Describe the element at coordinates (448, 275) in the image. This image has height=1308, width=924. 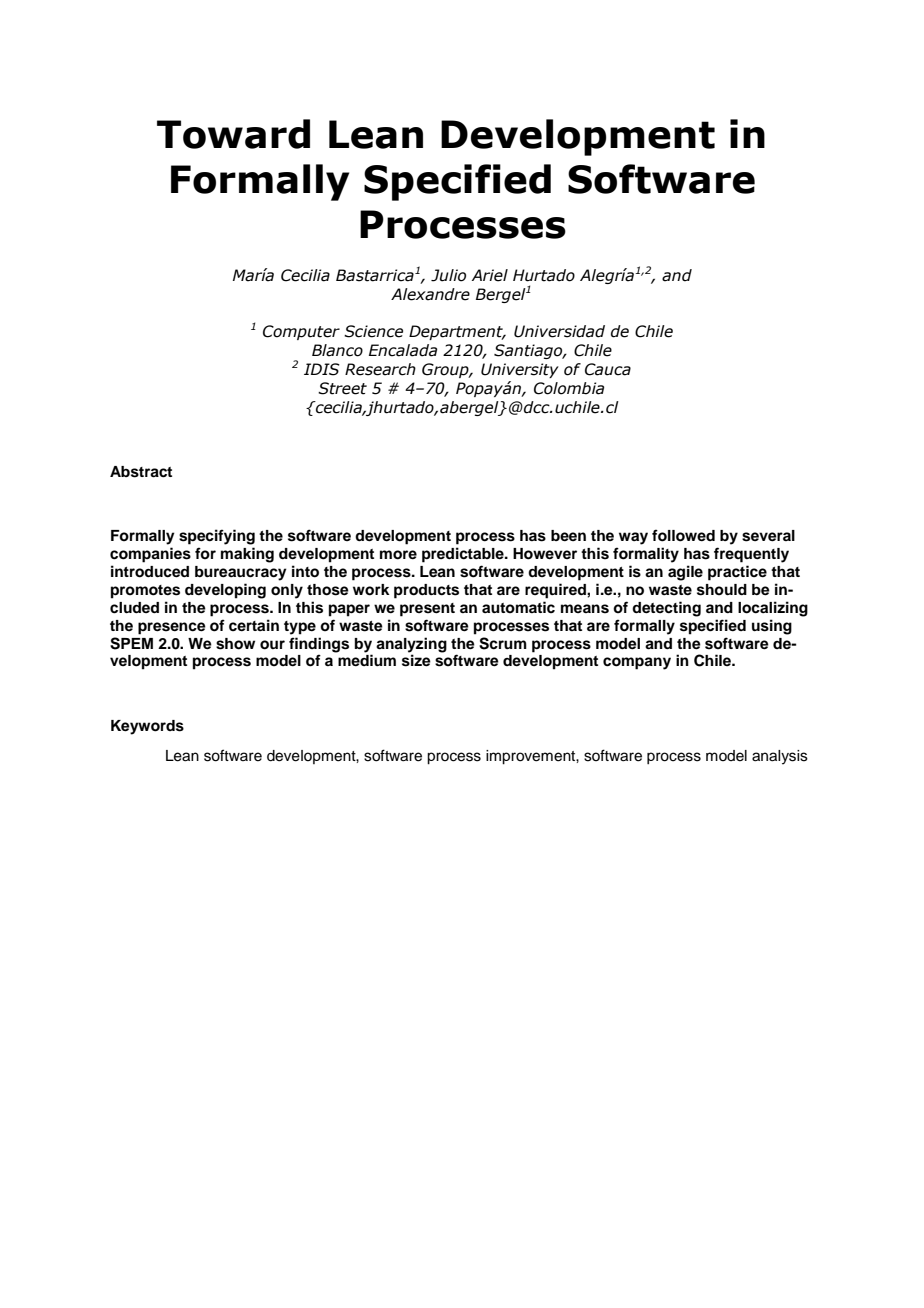
I see `Julio` at that location.
